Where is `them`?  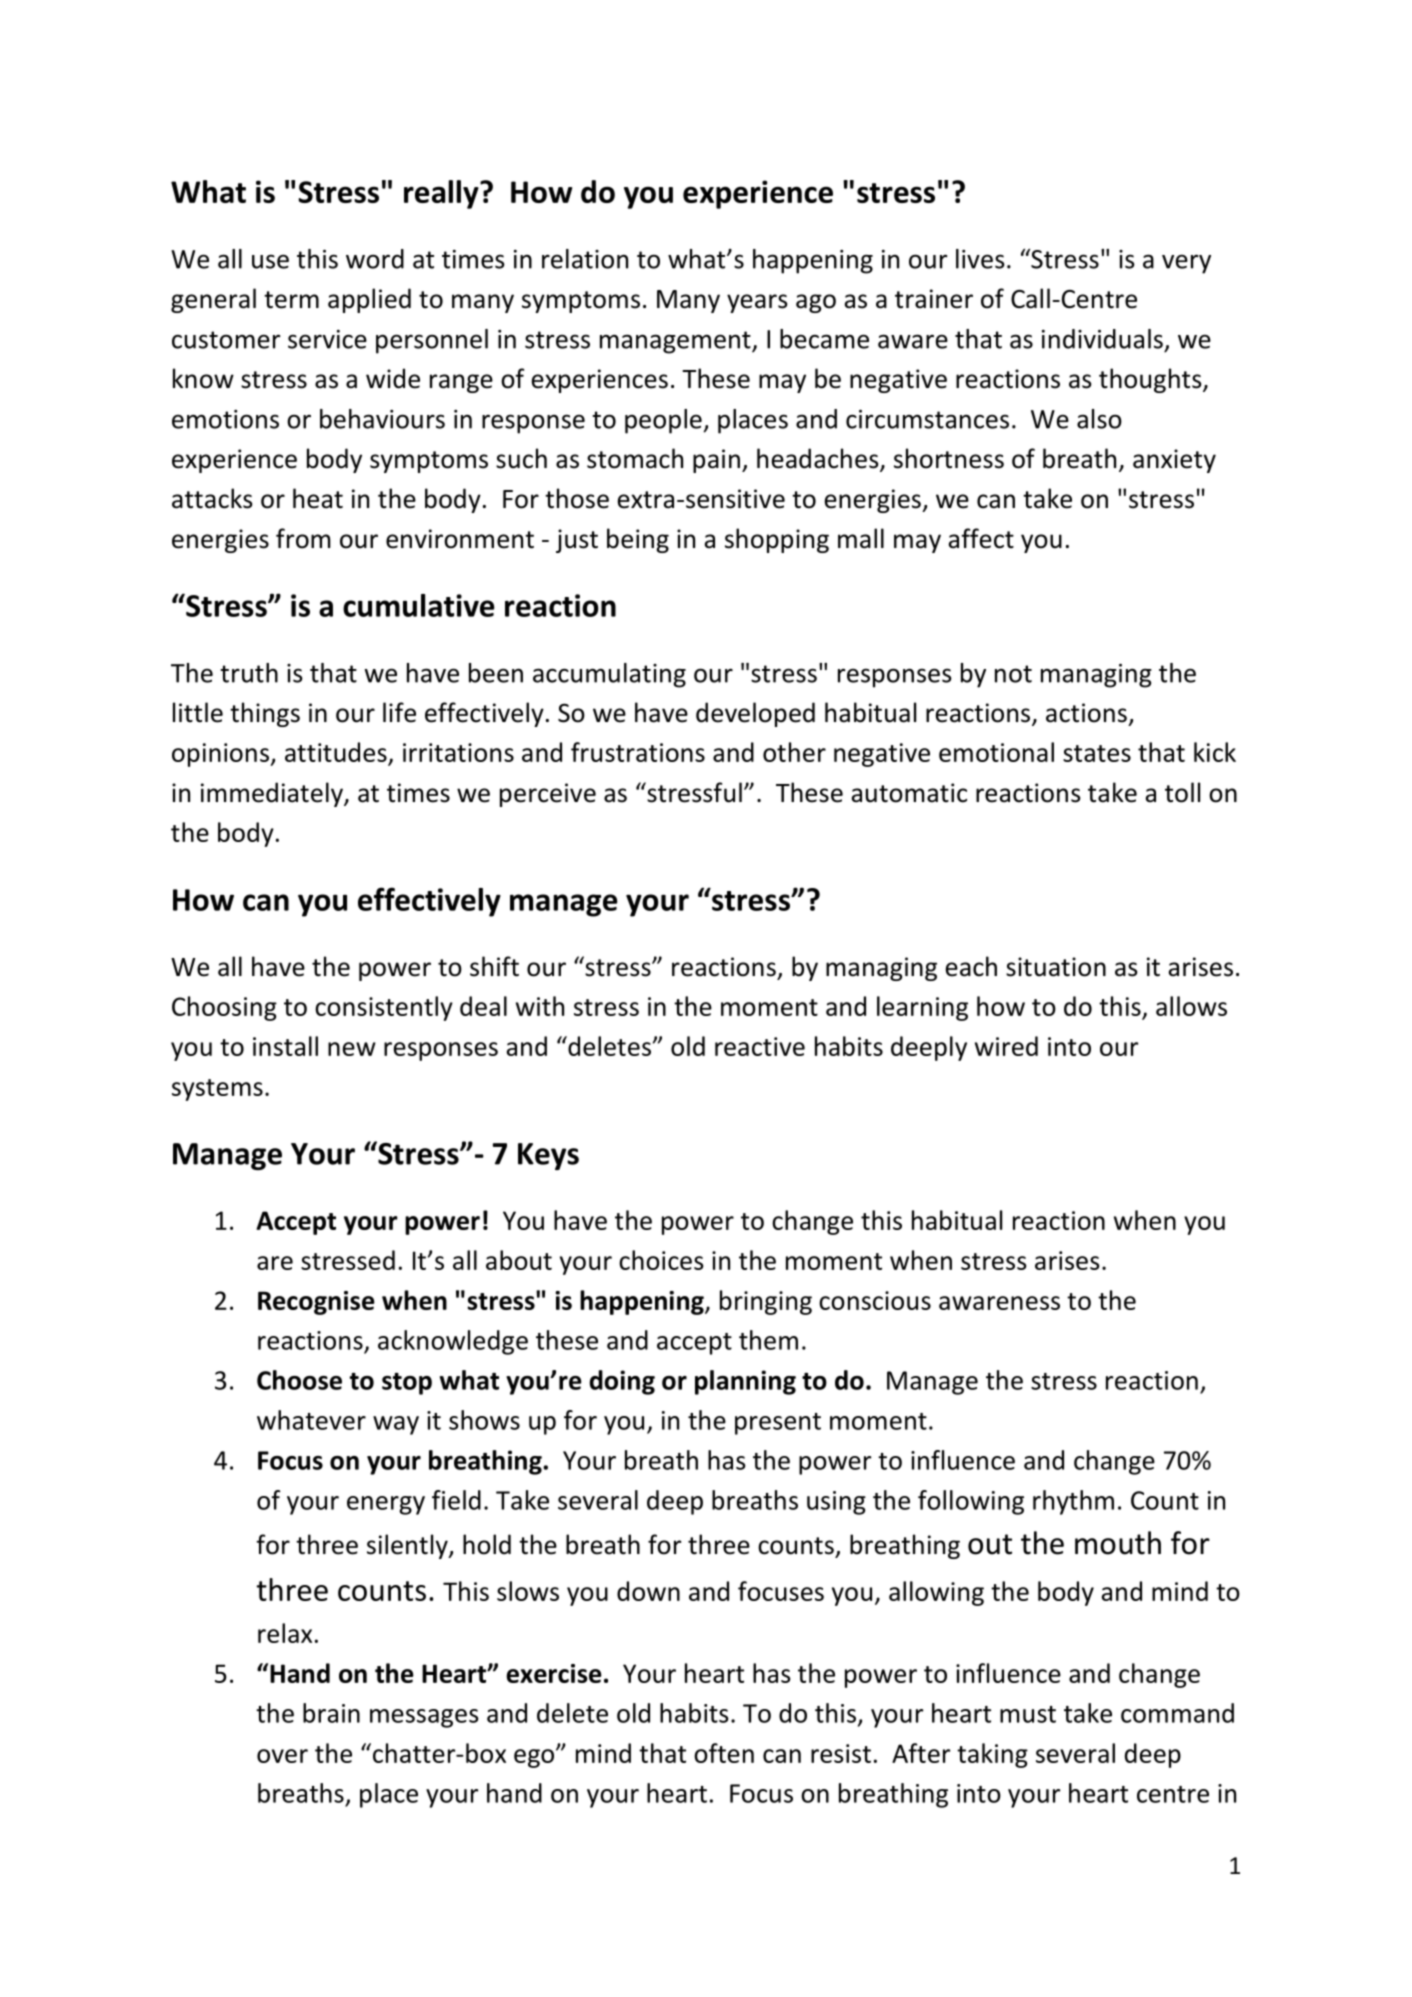
them is located at coordinates (768, 1340).
